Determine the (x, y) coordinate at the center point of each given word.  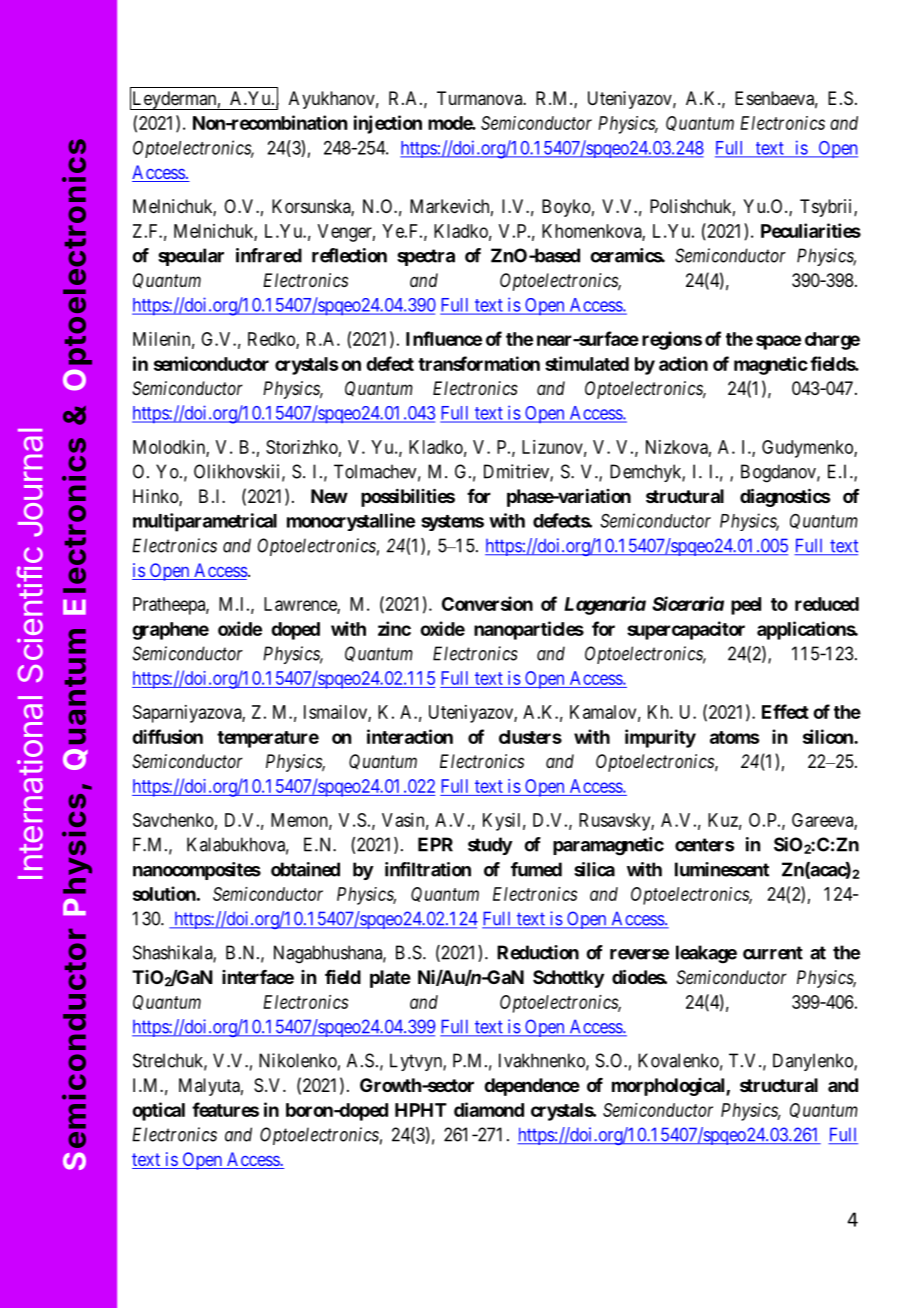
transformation (479, 363)
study (490, 846)
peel (746, 606)
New (329, 496)
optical (158, 1111)
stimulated (587, 363)
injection (388, 124)
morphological (669, 1087)
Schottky (568, 979)
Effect (785, 711)
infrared (269, 255)
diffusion (167, 736)
